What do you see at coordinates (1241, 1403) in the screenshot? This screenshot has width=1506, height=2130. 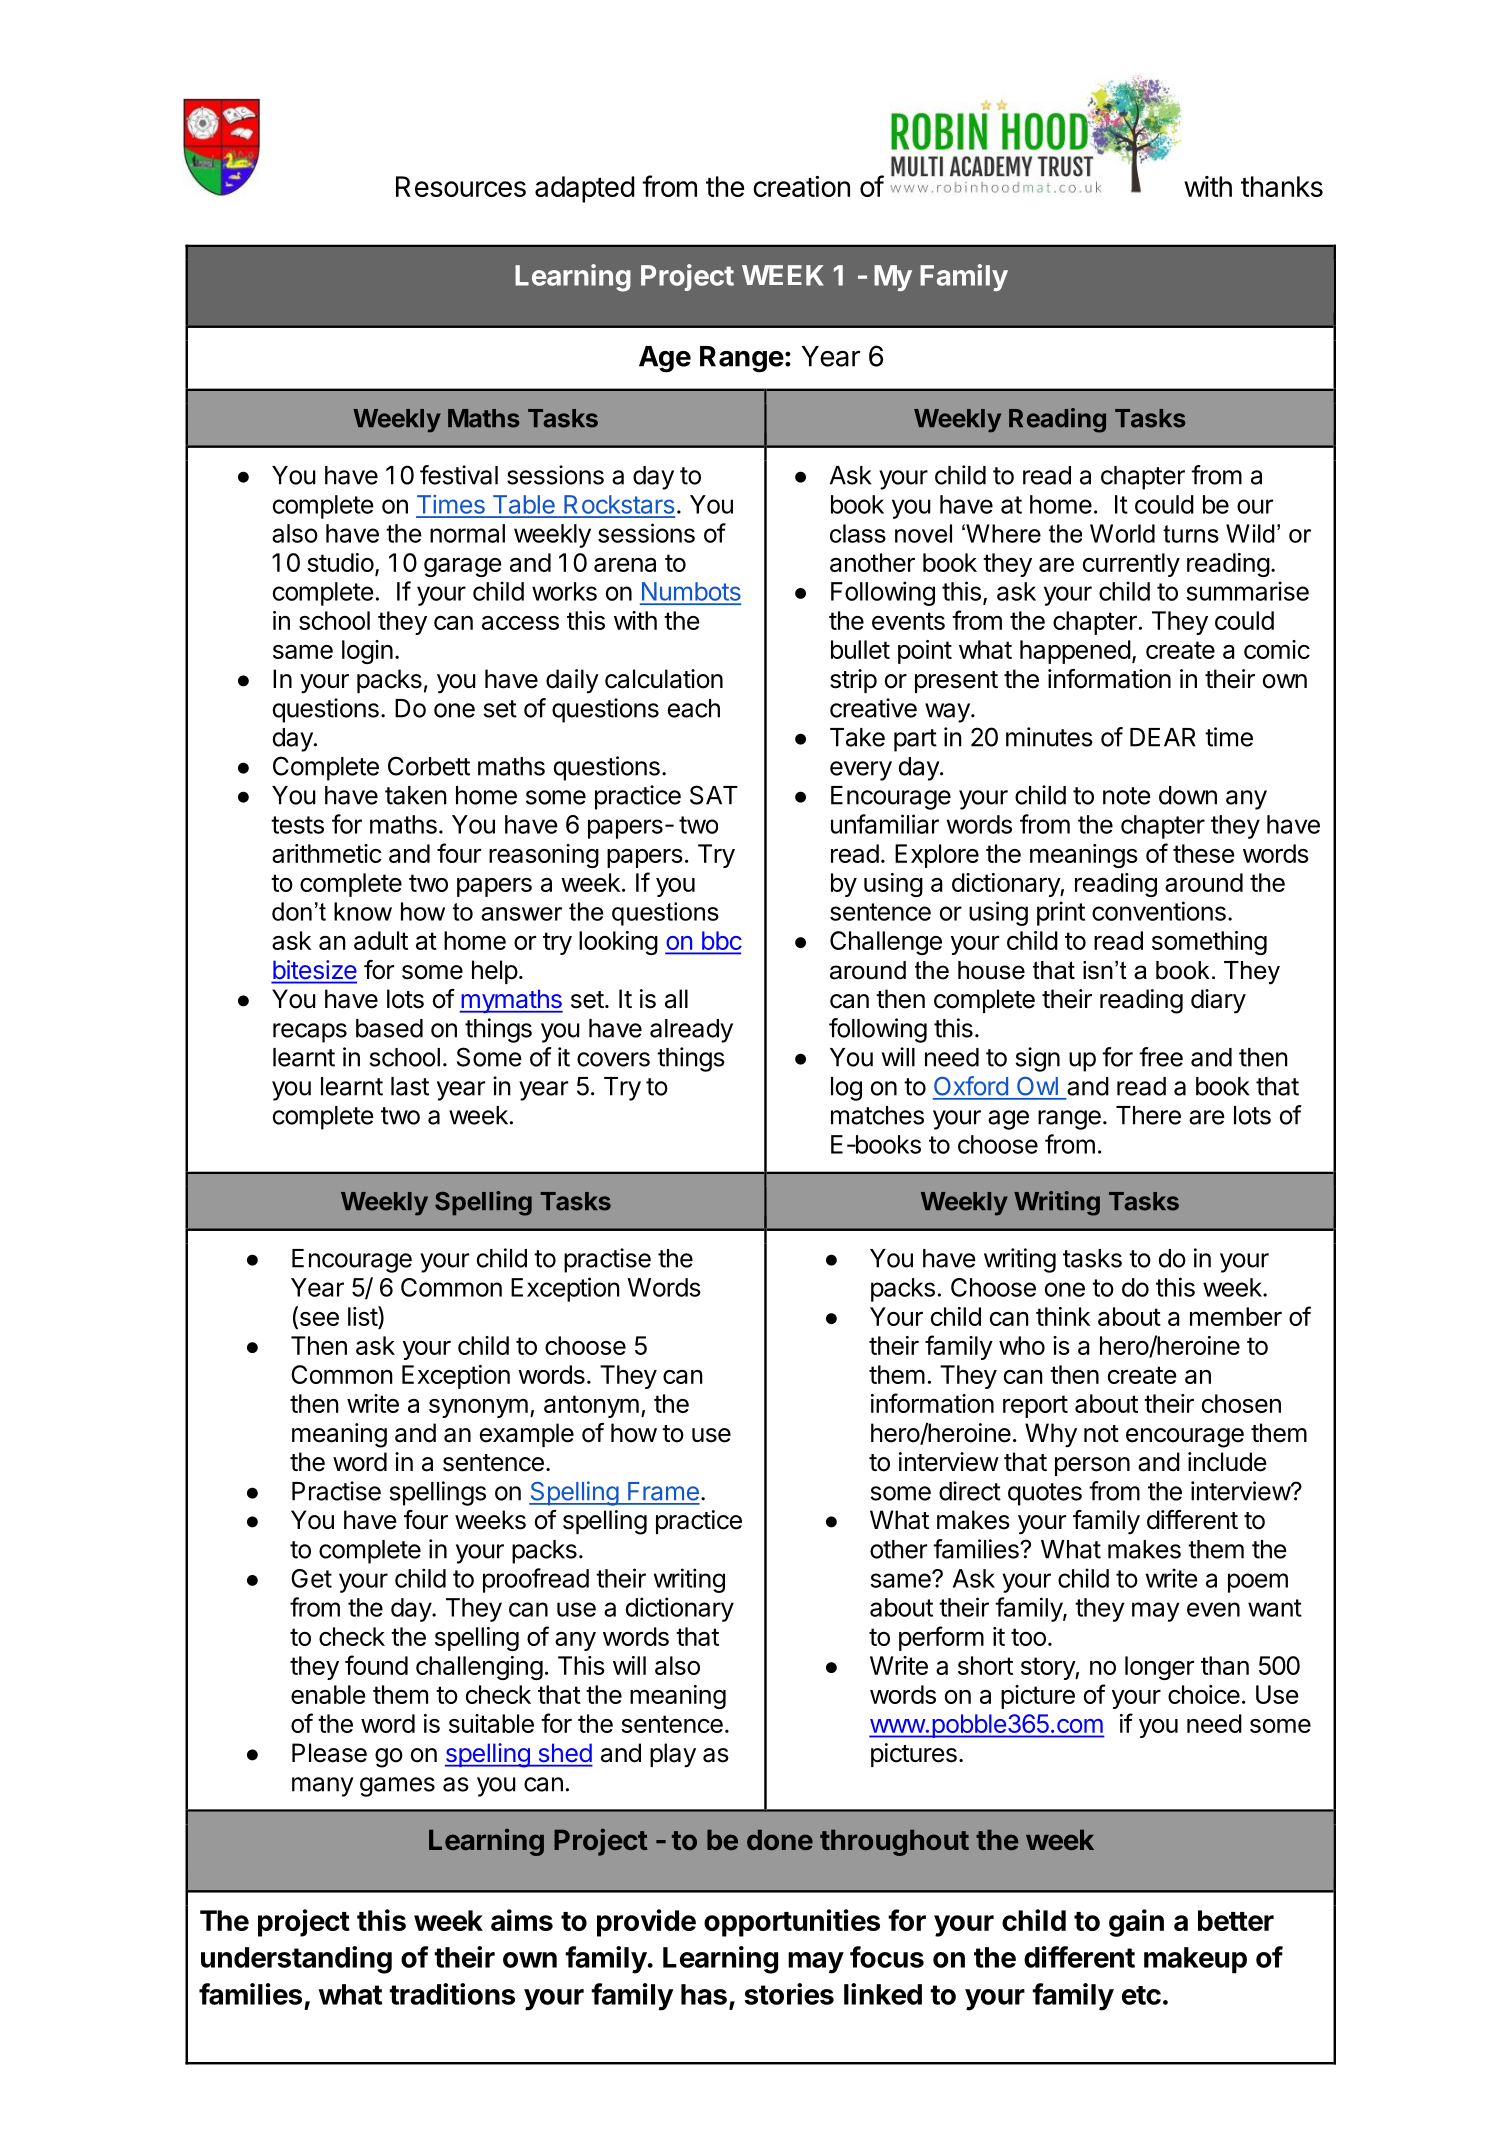 I see `chosen` at bounding box center [1241, 1403].
